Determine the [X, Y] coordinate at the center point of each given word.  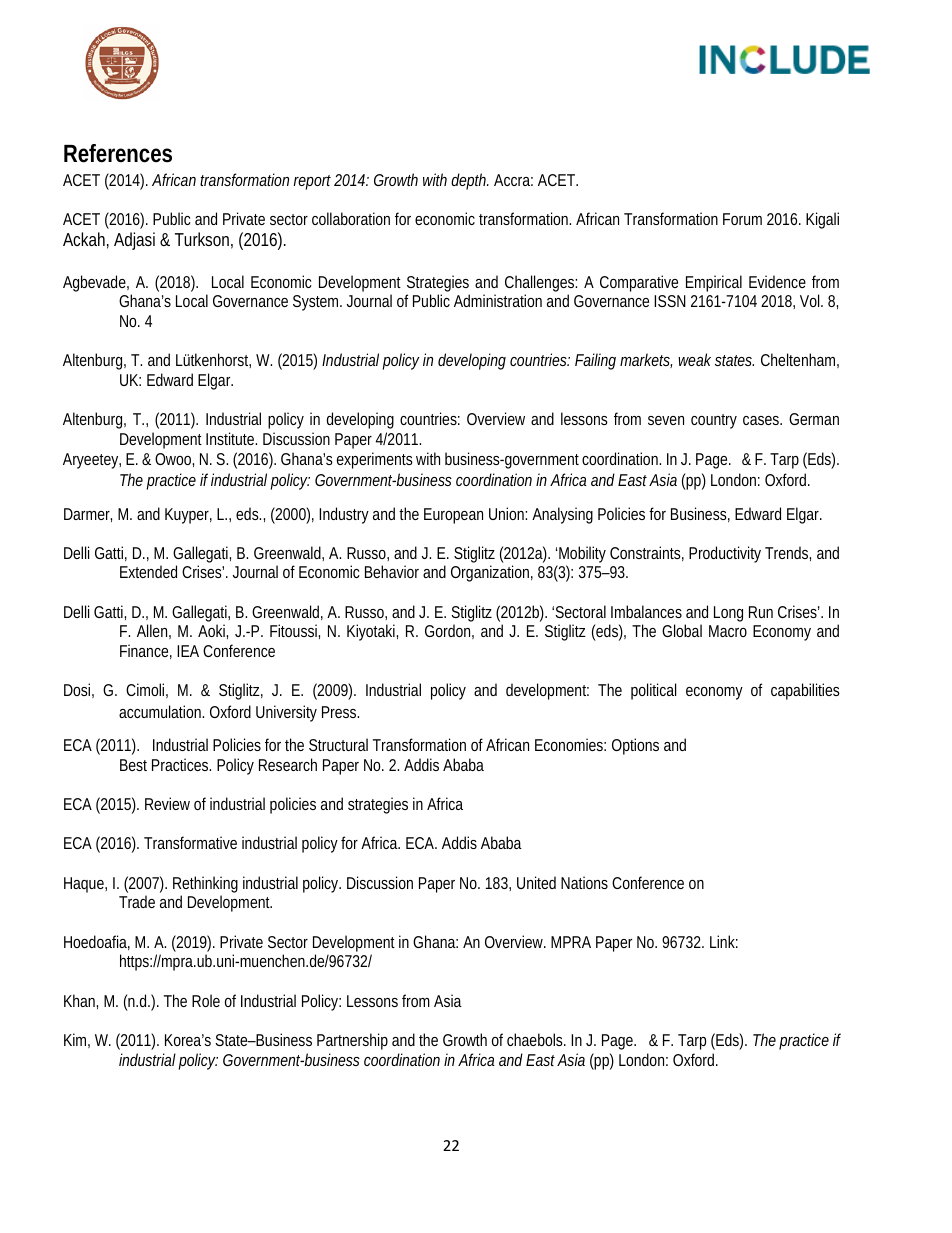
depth [469, 181]
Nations [584, 882]
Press [340, 712]
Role [206, 1000]
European [453, 516]
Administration [498, 300]
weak [694, 359]
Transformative [190, 842]
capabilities [805, 691]
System [317, 303]
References [118, 153]
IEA [188, 651]
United [536, 882]
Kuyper [188, 516]
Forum [742, 219]
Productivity [725, 554]
